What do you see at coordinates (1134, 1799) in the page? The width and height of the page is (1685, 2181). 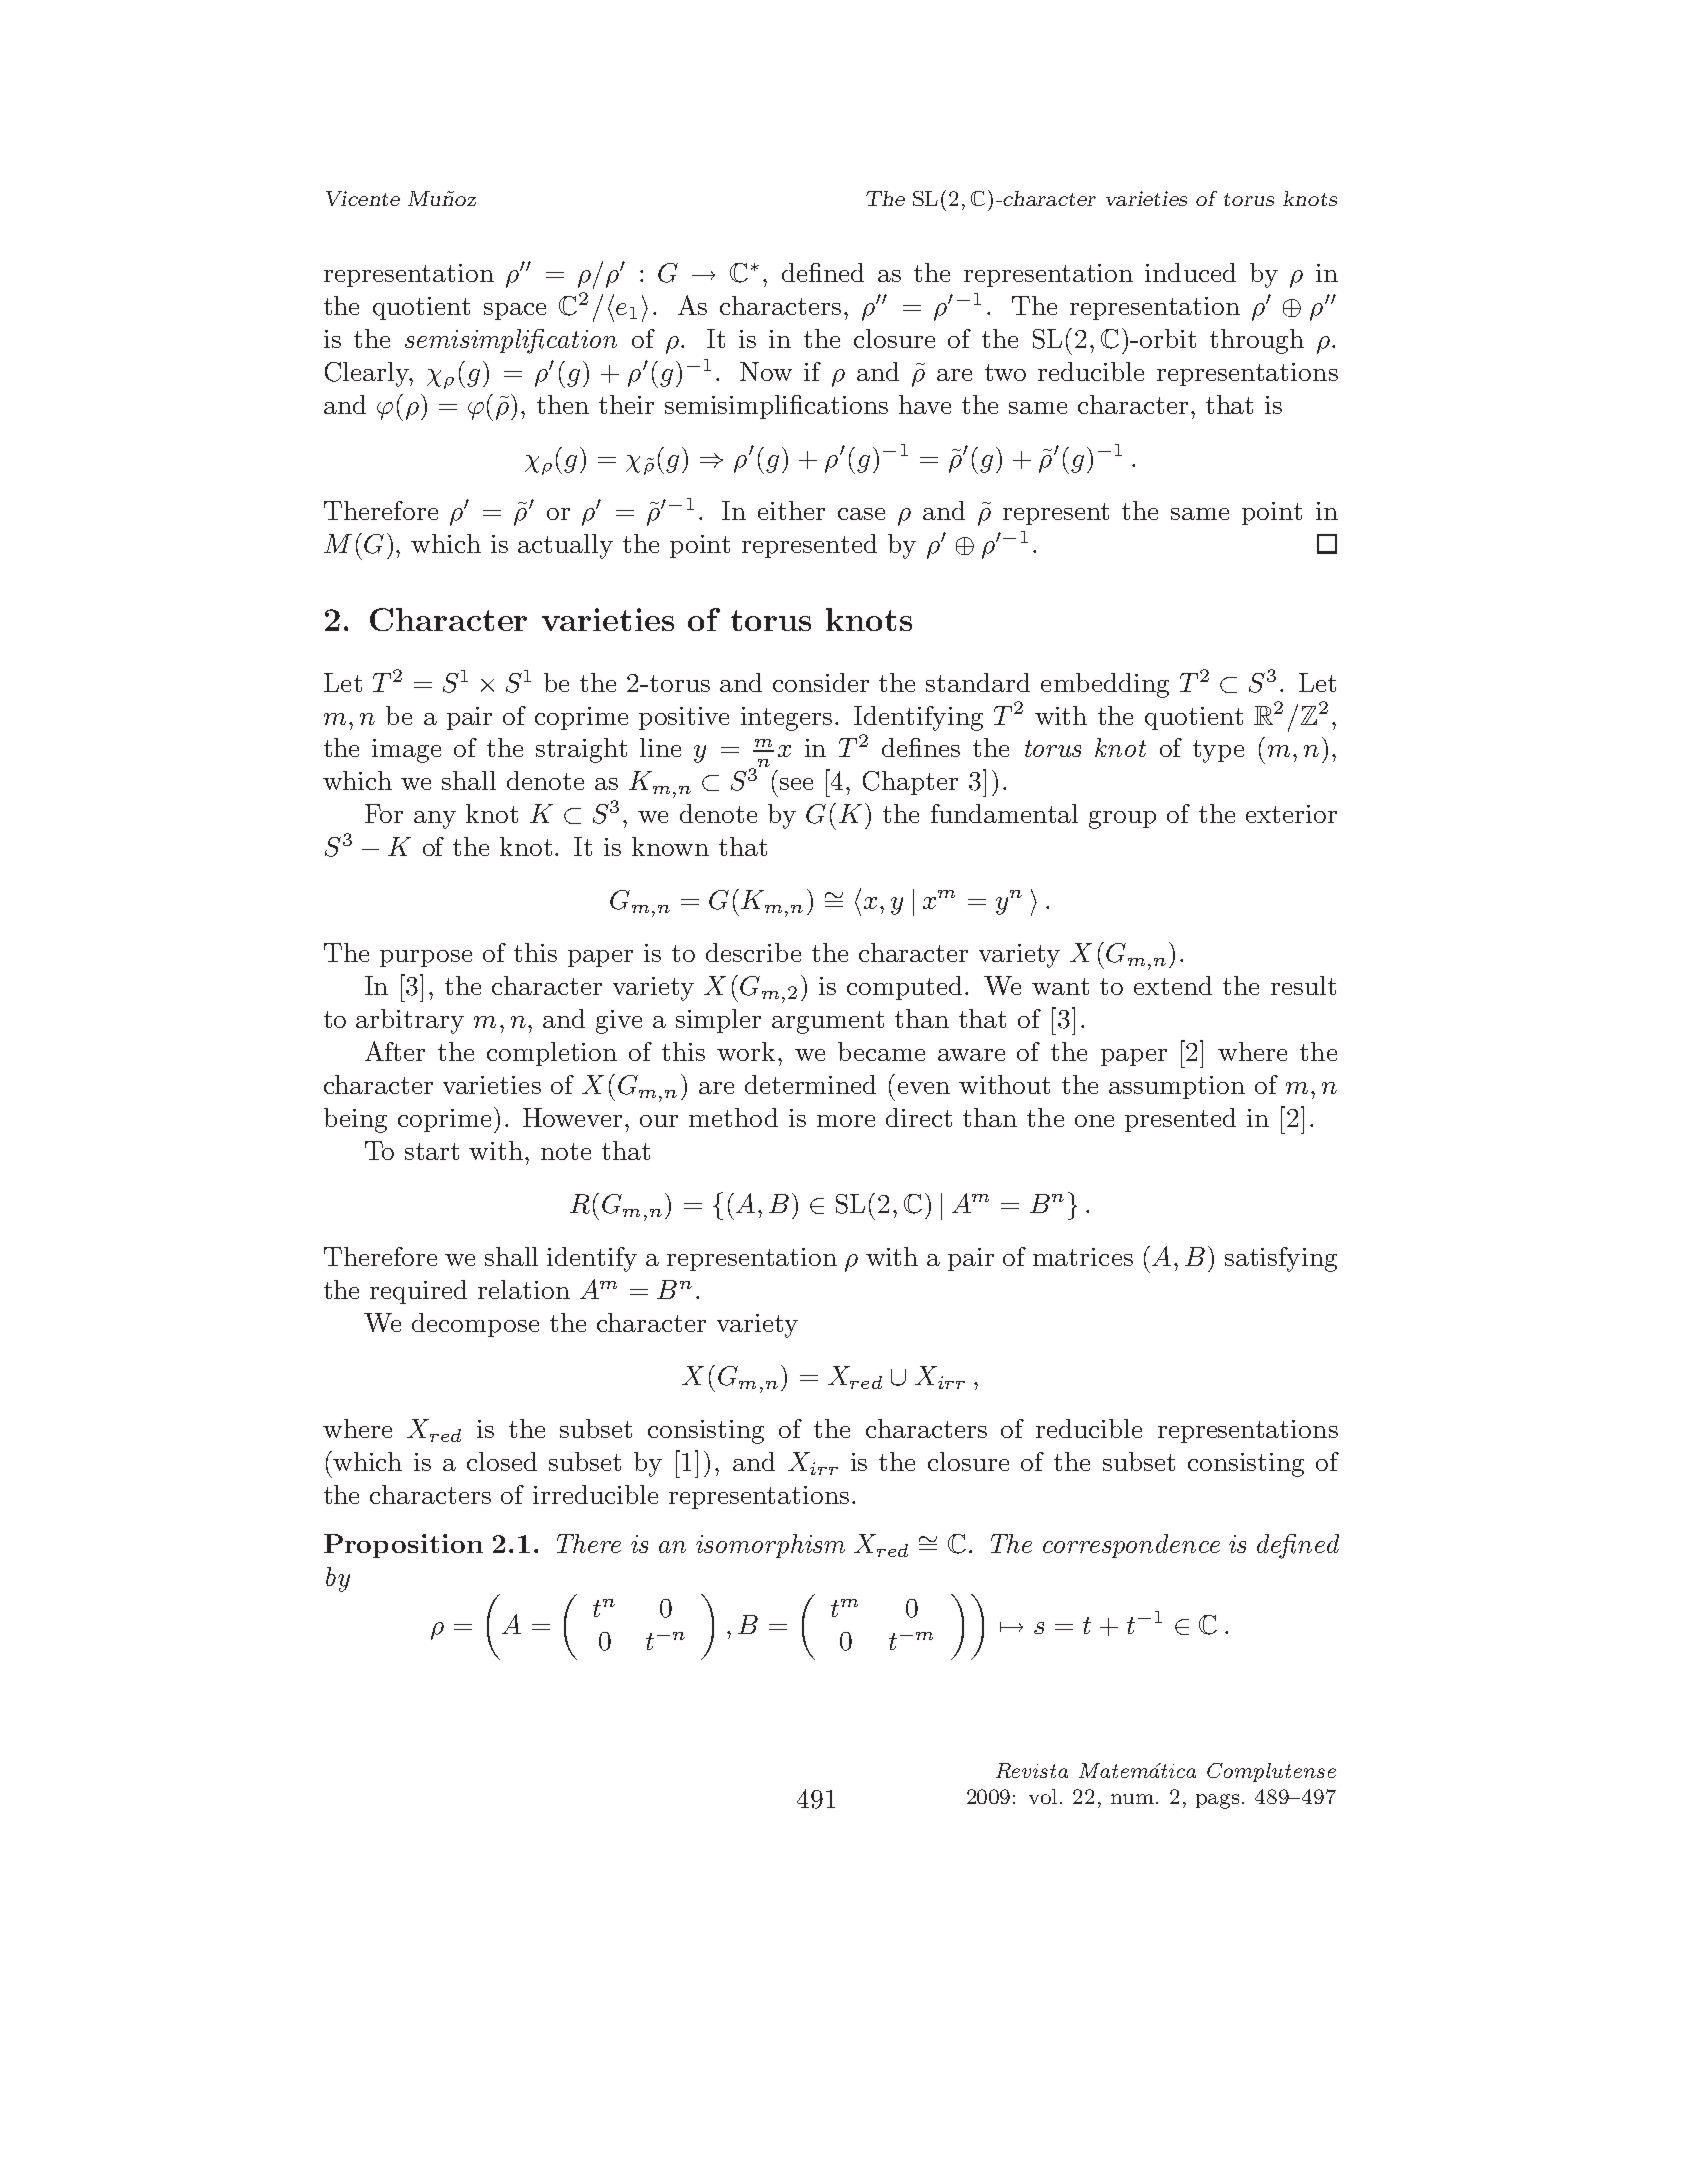 I see `num` at bounding box center [1134, 1799].
